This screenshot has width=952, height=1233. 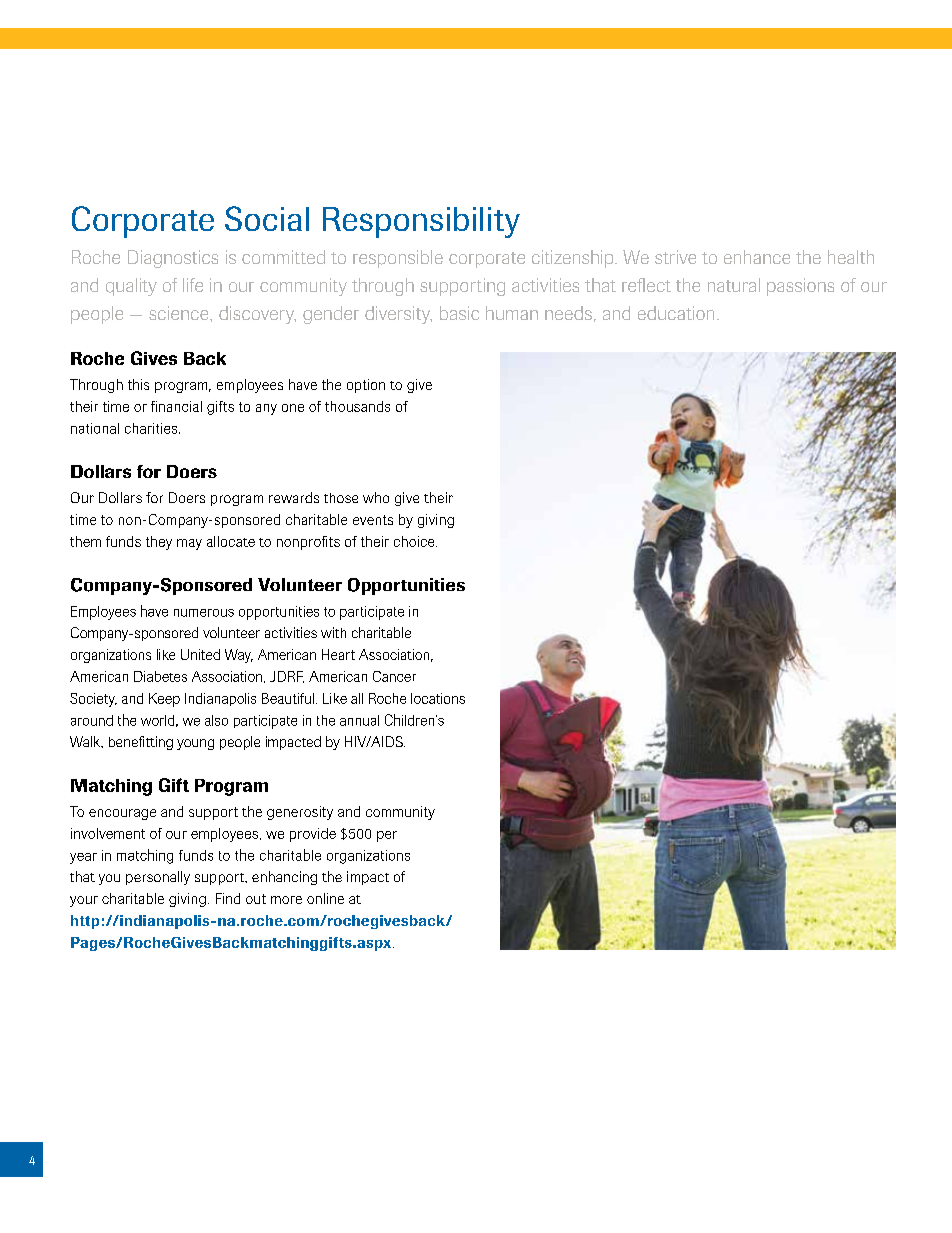 What do you see at coordinates (173, 259) in the screenshot?
I see `Diagnostics` at bounding box center [173, 259].
